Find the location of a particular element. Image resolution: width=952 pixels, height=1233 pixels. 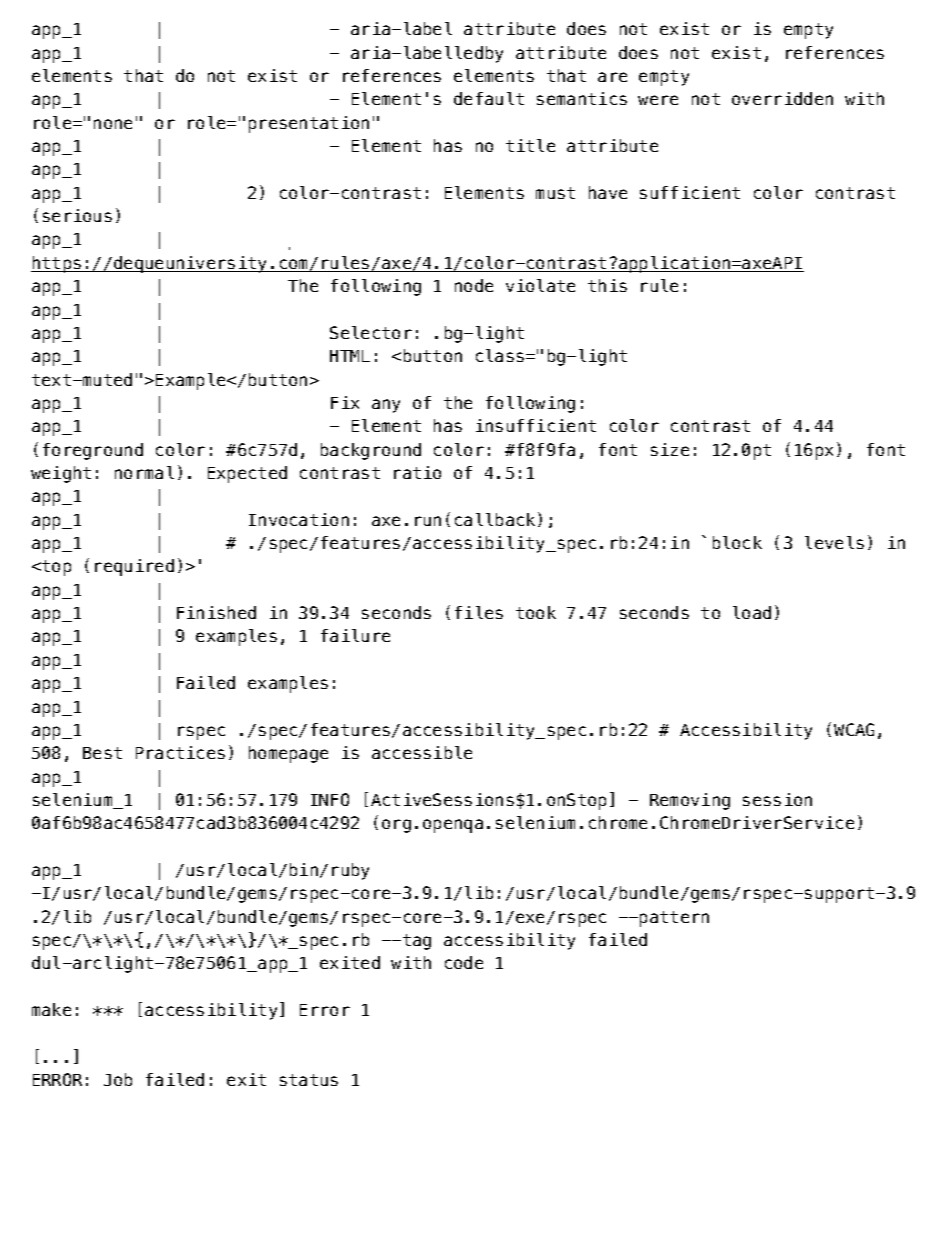

block is located at coordinates (737, 542).
